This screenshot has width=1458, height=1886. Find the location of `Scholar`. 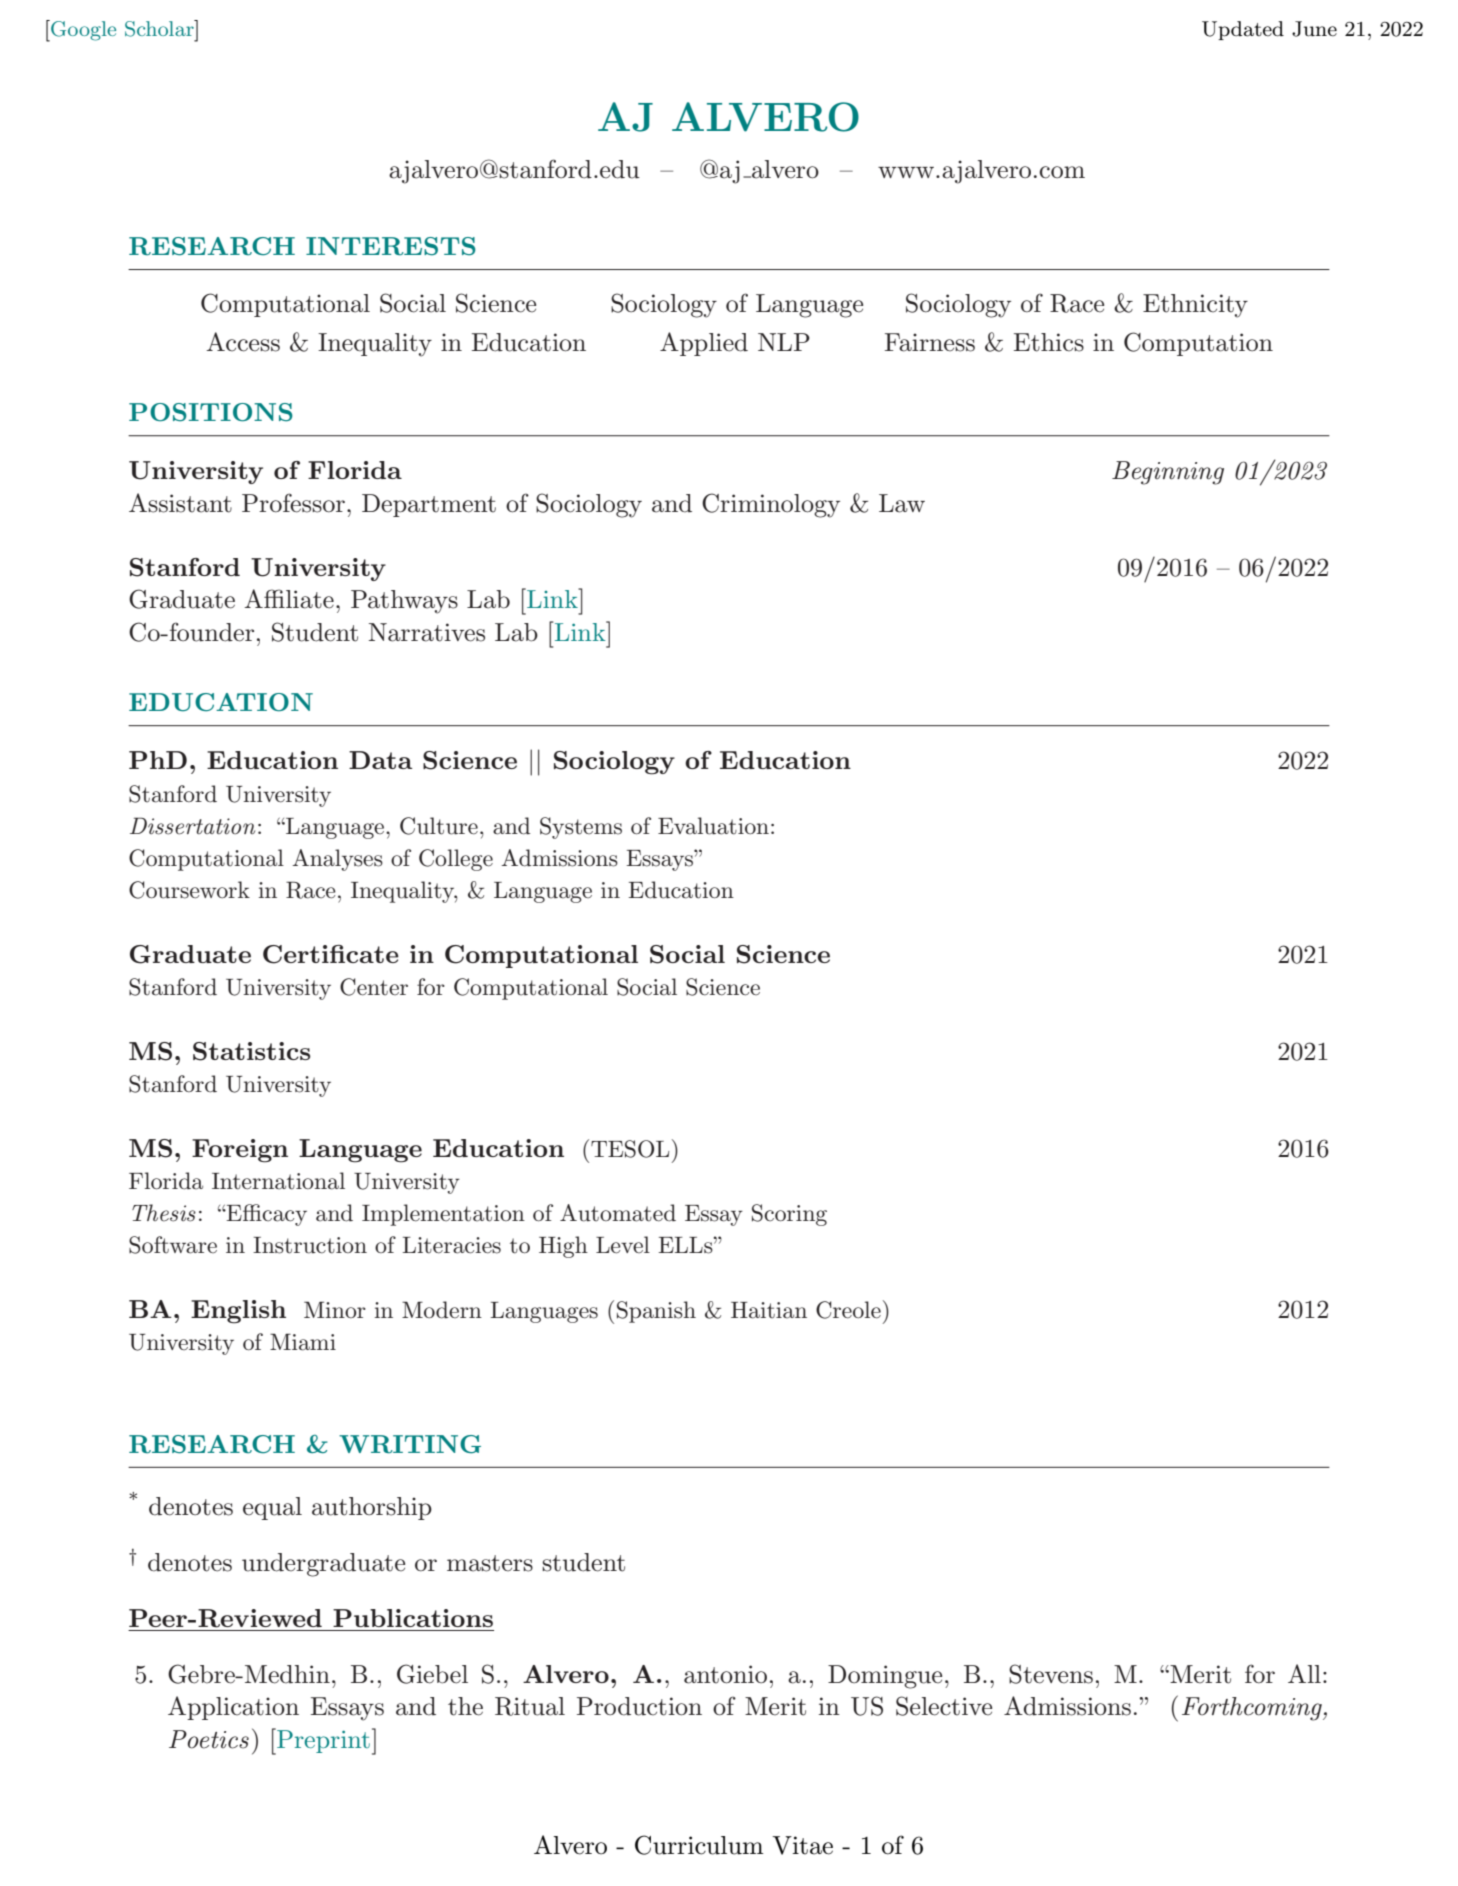

Scholar is located at coordinates (160, 28).
